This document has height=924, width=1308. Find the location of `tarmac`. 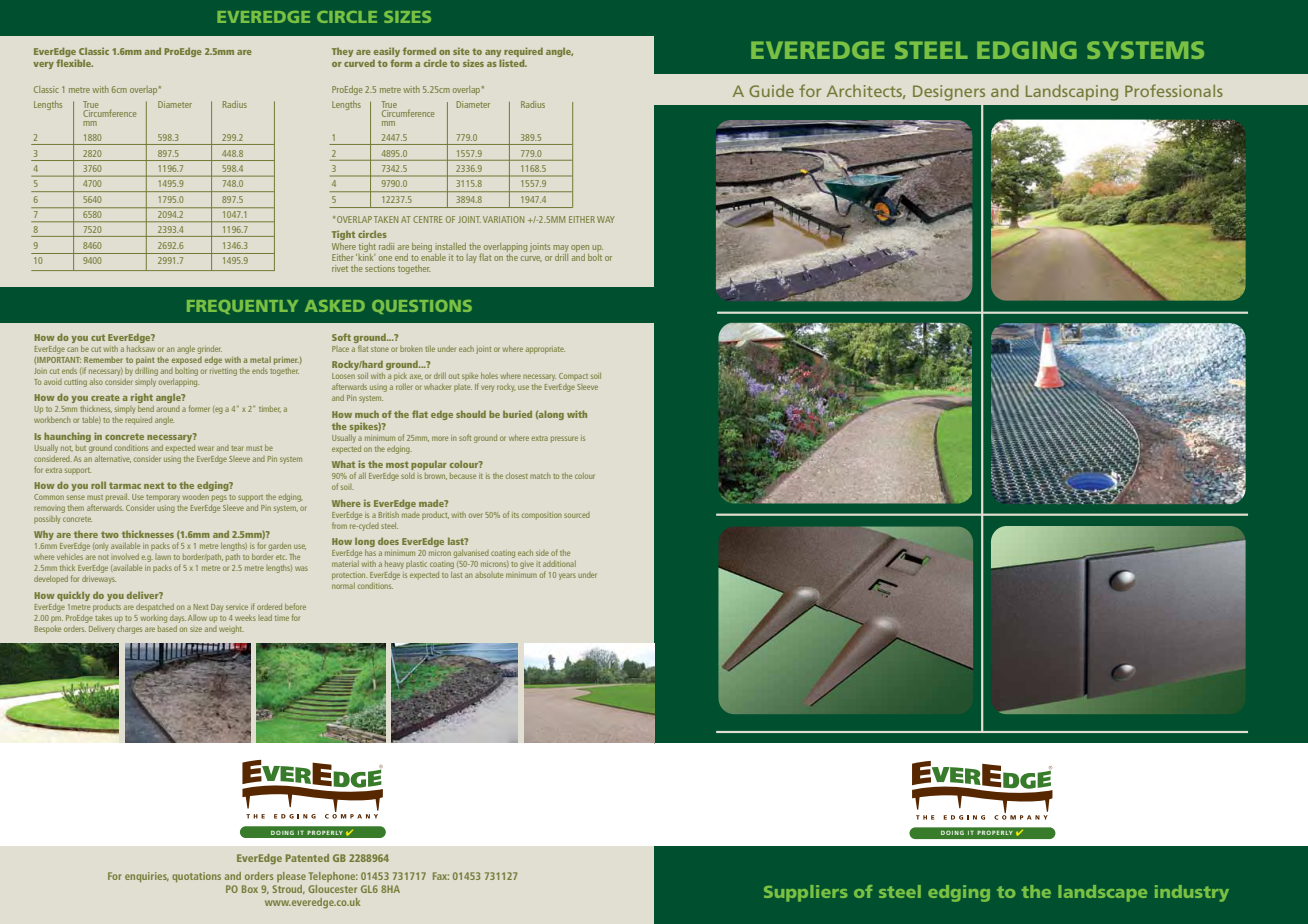

tarmac is located at coordinates (125, 485).
